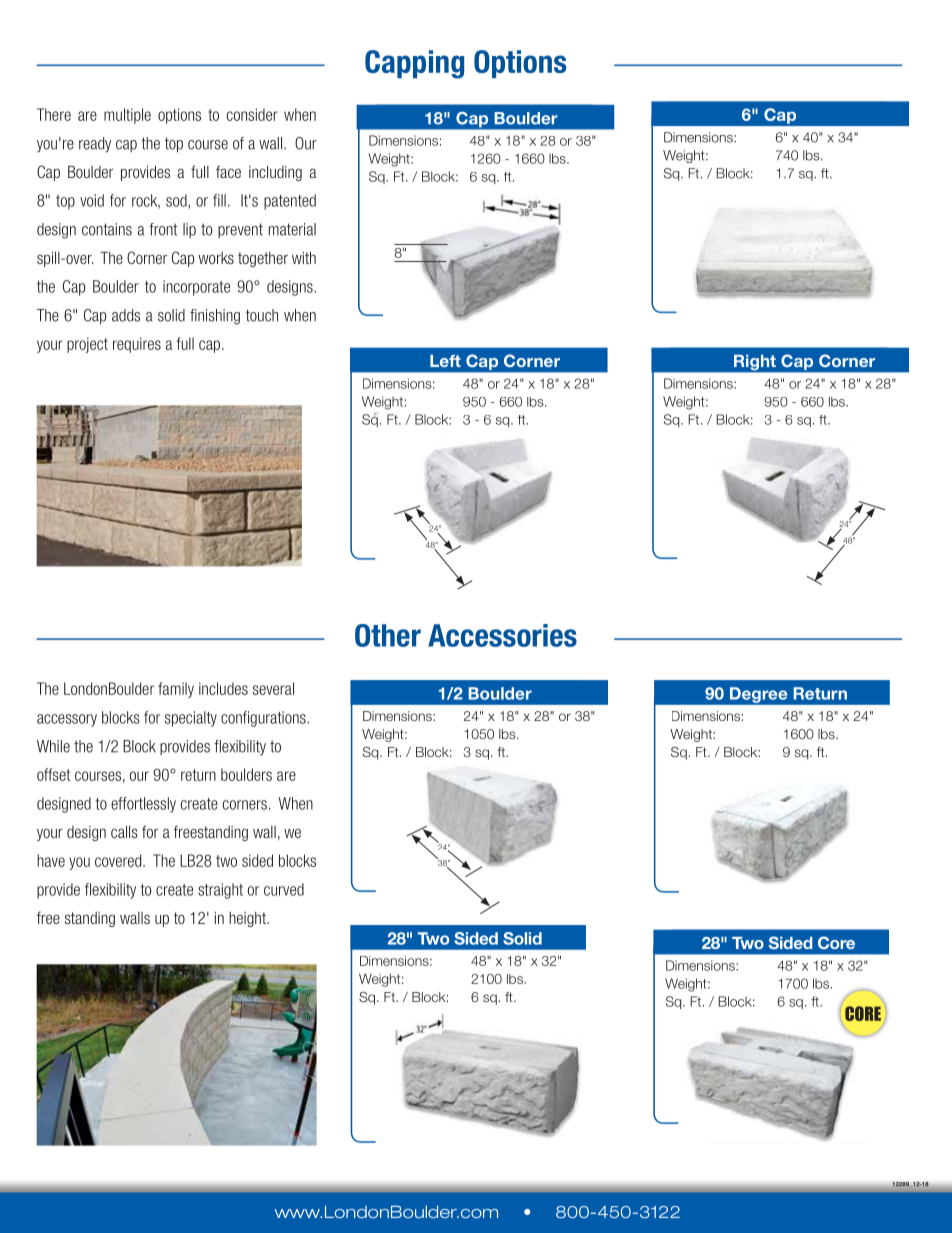  Describe the element at coordinates (248, 919) in the screenshot. I see `height` at that location.
